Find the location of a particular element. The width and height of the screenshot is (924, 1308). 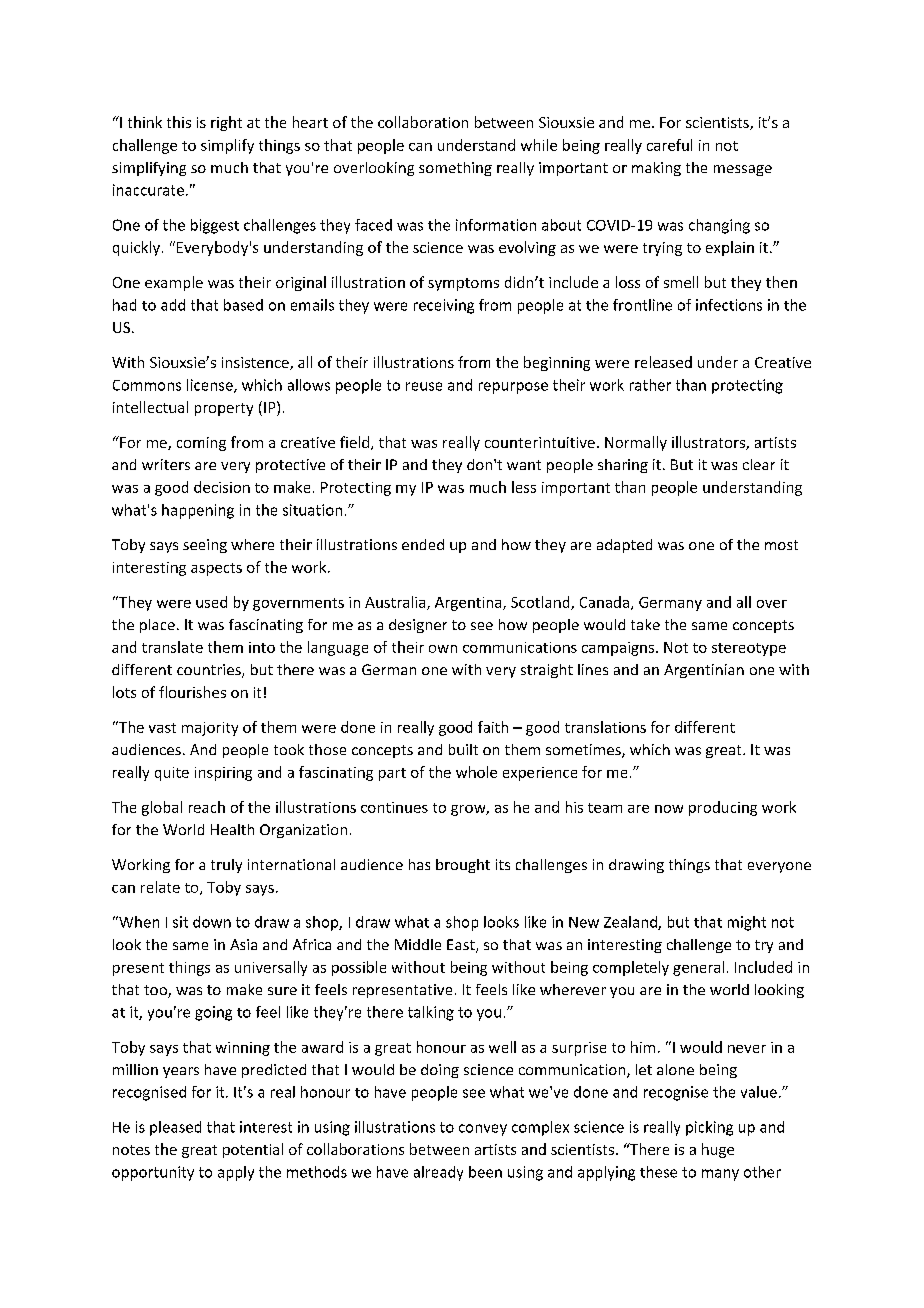

picking is located at coordinates (709, 1128).
